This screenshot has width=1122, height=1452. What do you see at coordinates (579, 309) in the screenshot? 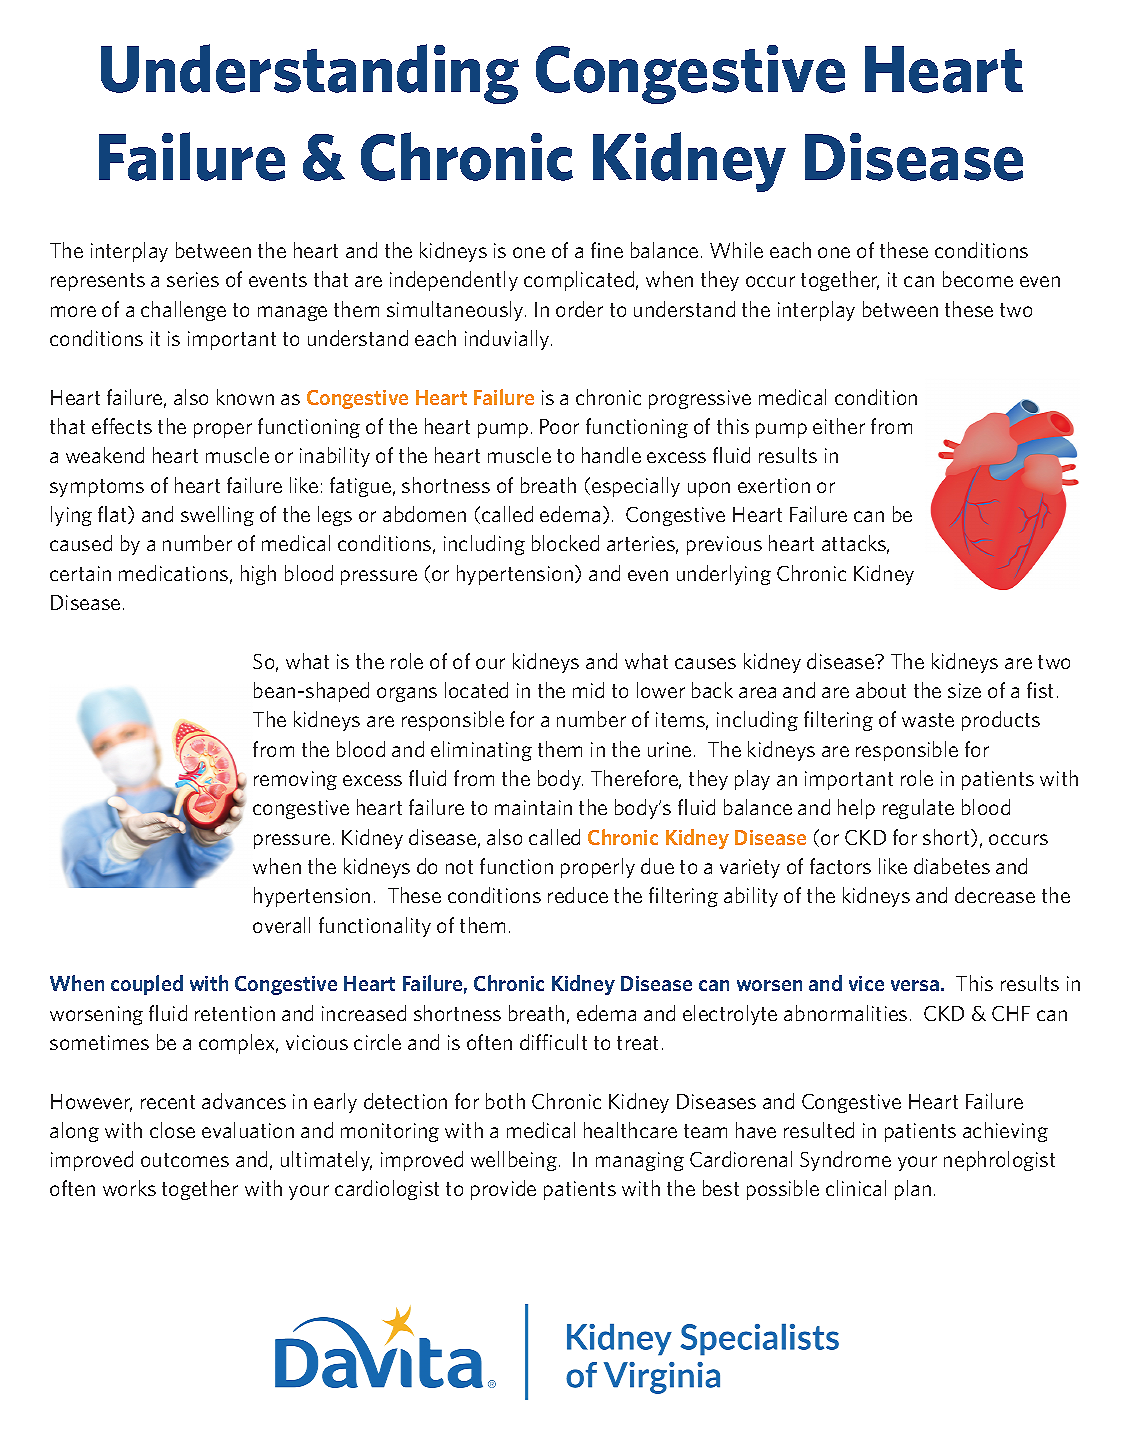
I see `order` at bounding box center [579, 309].
